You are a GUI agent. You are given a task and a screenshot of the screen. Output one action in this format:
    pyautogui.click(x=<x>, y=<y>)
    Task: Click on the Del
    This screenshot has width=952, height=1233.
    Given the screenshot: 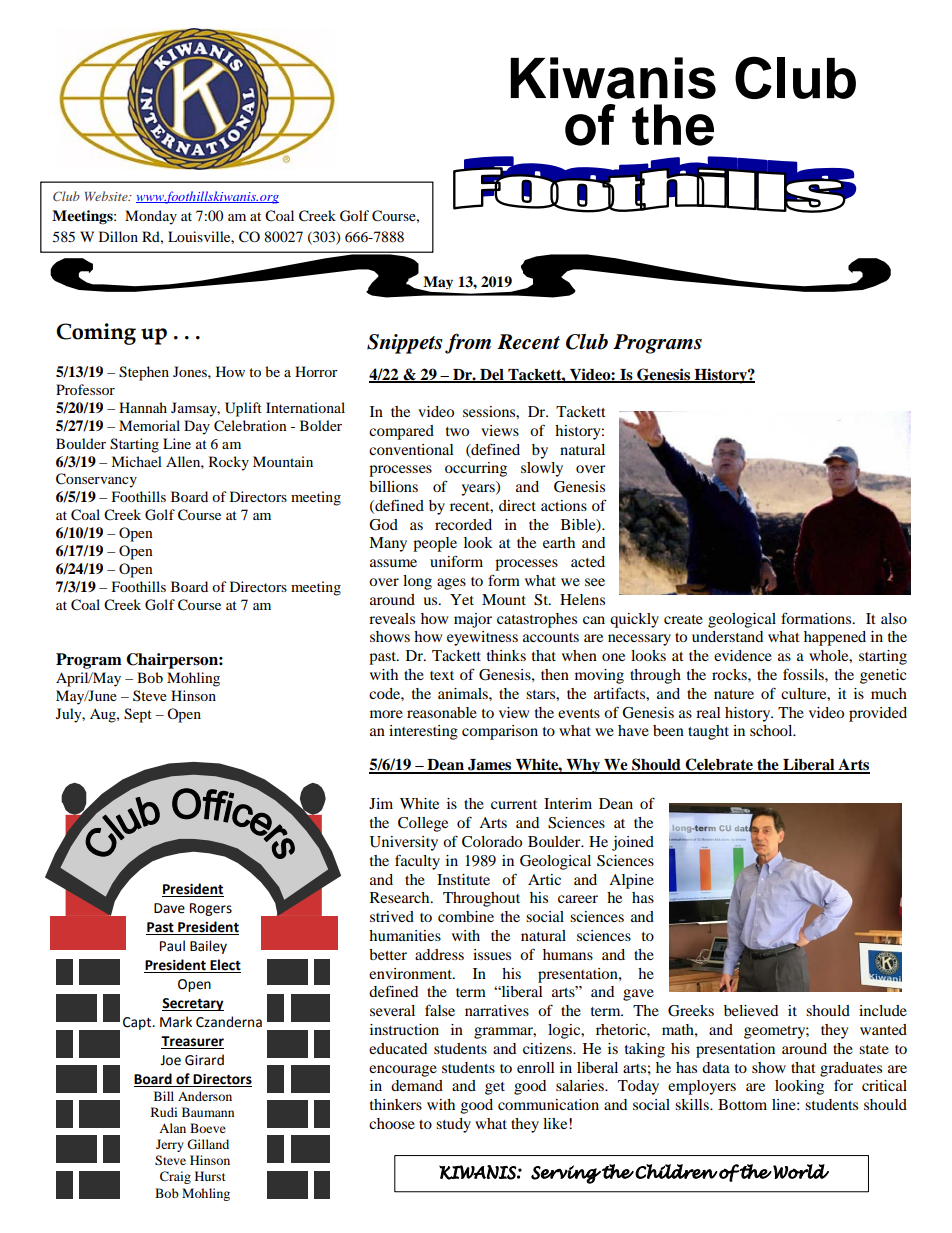 What is the action you would take?
    pyautogui.click(x=492, y=375)
